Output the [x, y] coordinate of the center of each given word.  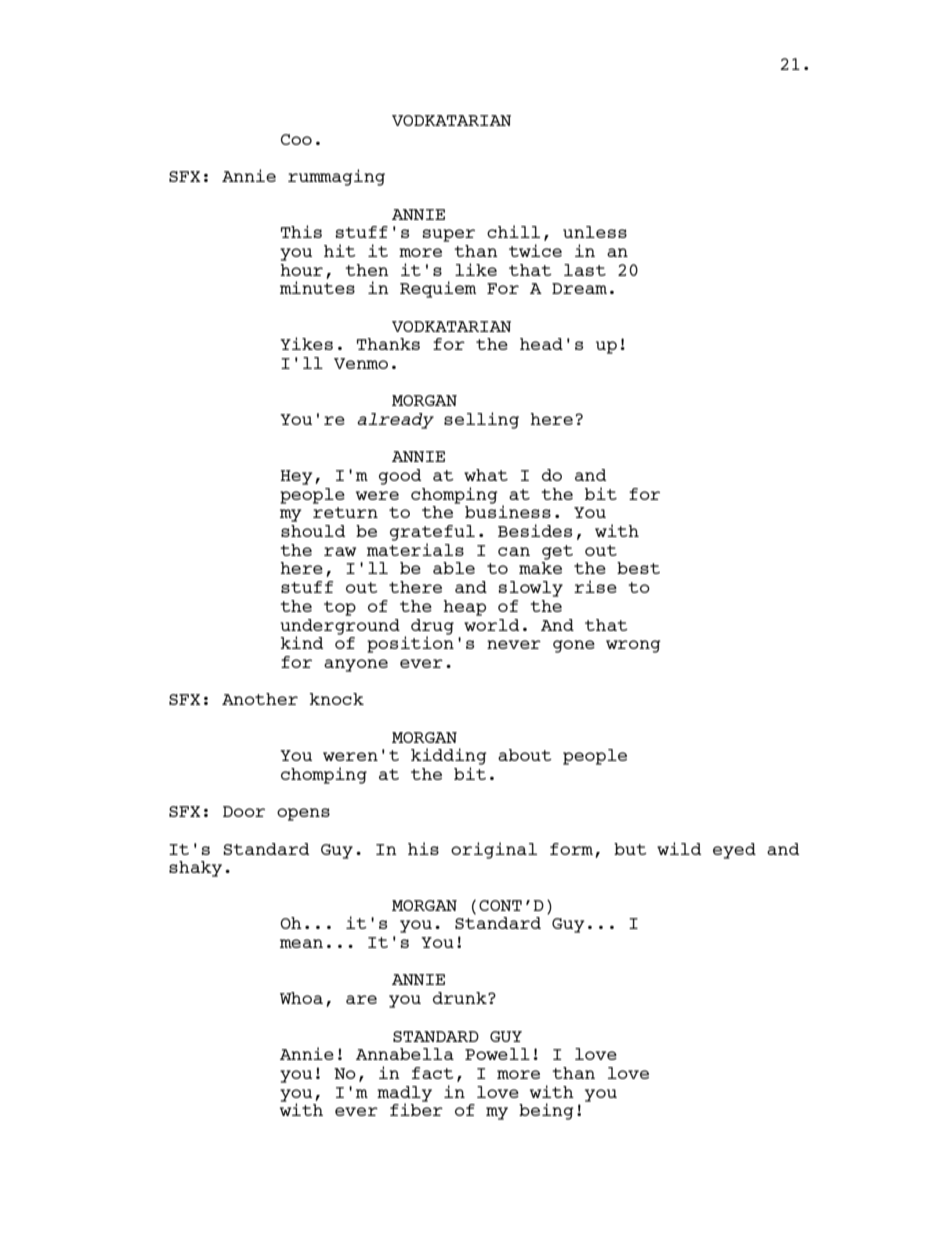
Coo [296, 139]
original [494, 850]
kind [301, 642]
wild [679, 848]
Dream [579, 288]
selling [481, 420]
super [449, 235]
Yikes [306, 343]
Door [244, 811]
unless [595, 232]
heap [464, 608]
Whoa [301, 998]
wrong [633, 646]
